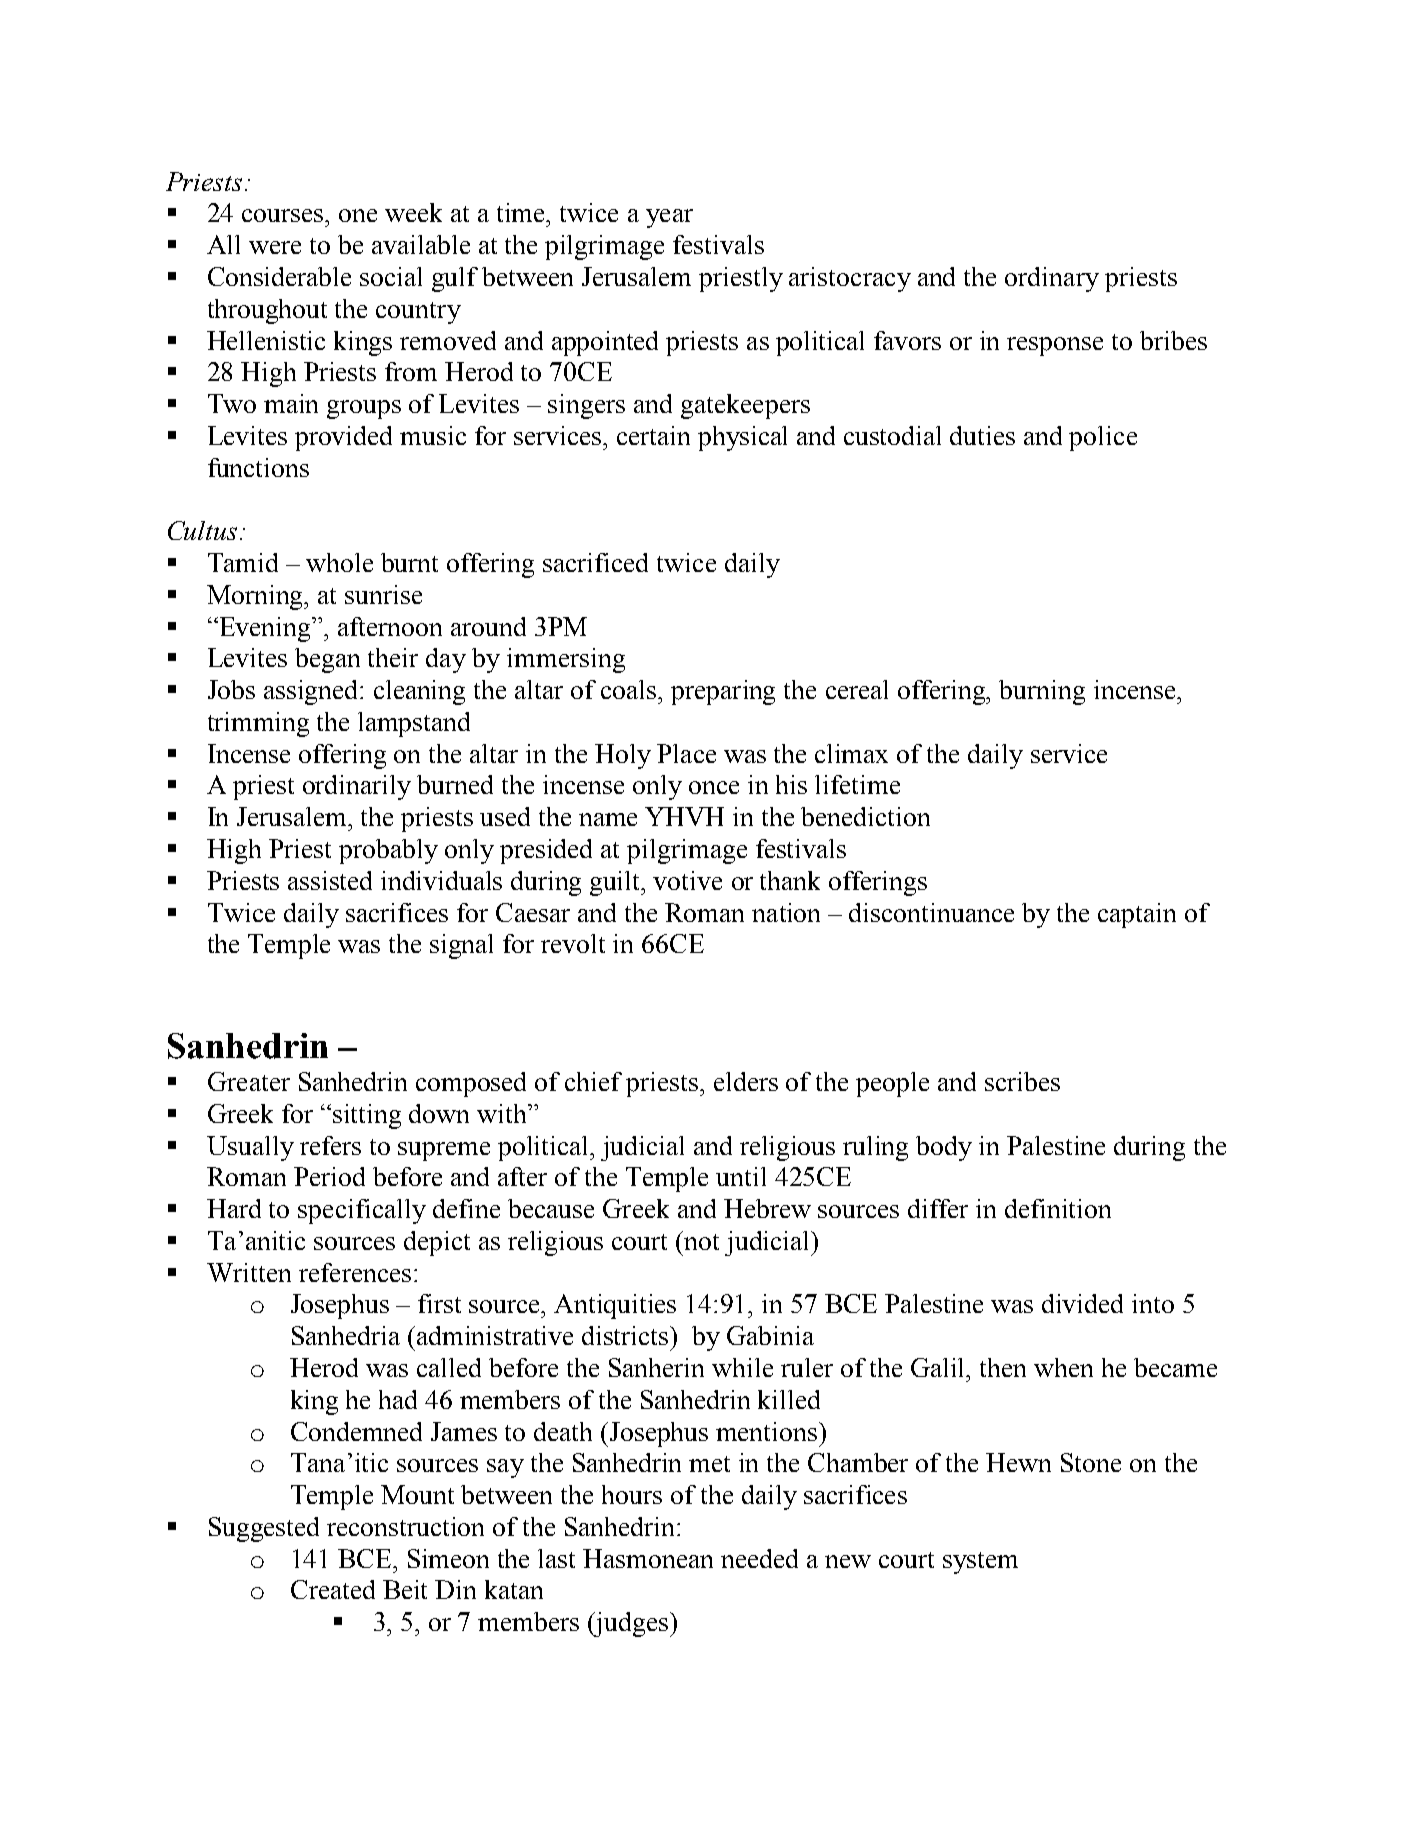 This image has height=1824, width=1410. Describe the element at coordinates (980, 1563) in the image. I see `system` at that location.
